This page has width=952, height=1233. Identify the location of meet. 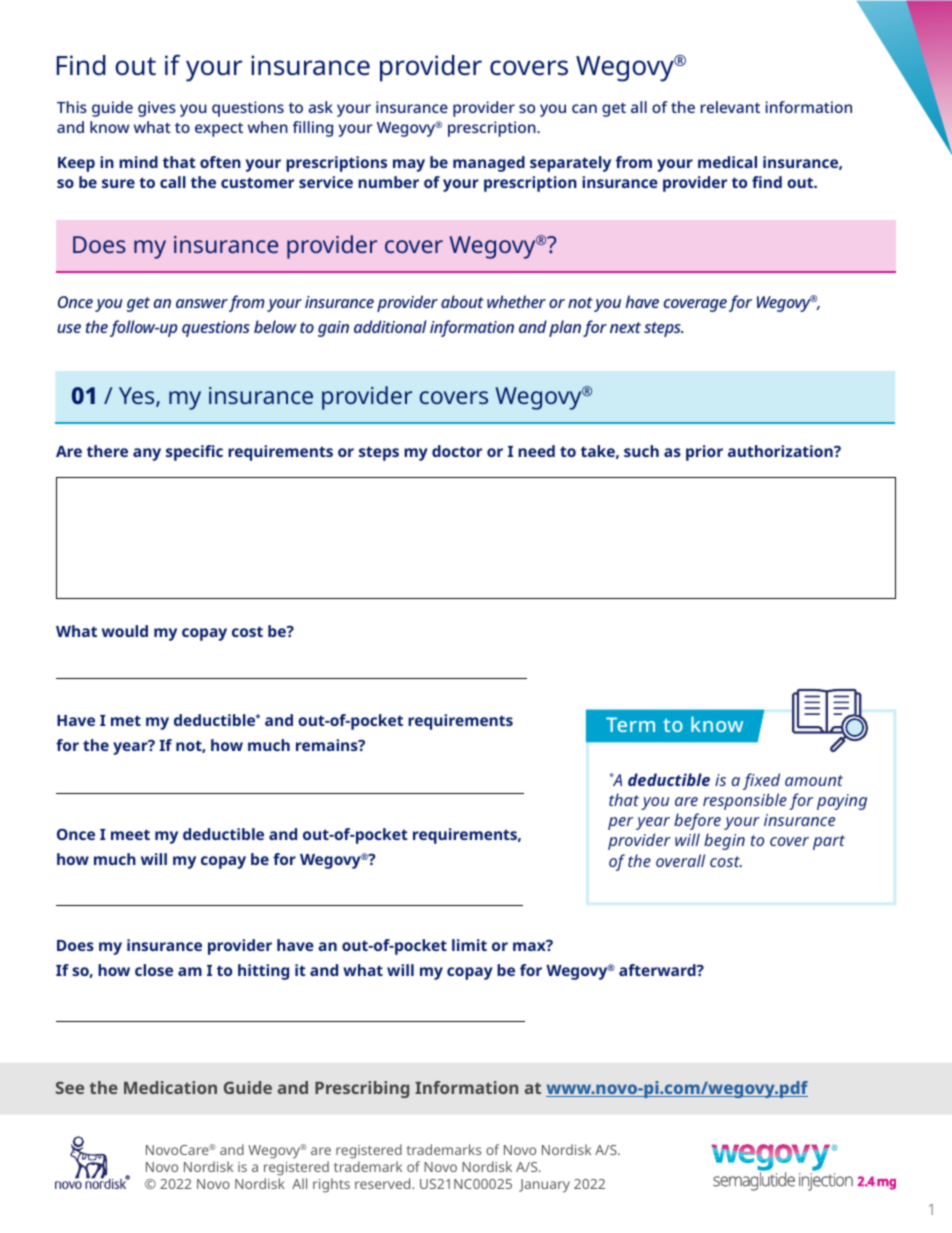
(130, 834).
